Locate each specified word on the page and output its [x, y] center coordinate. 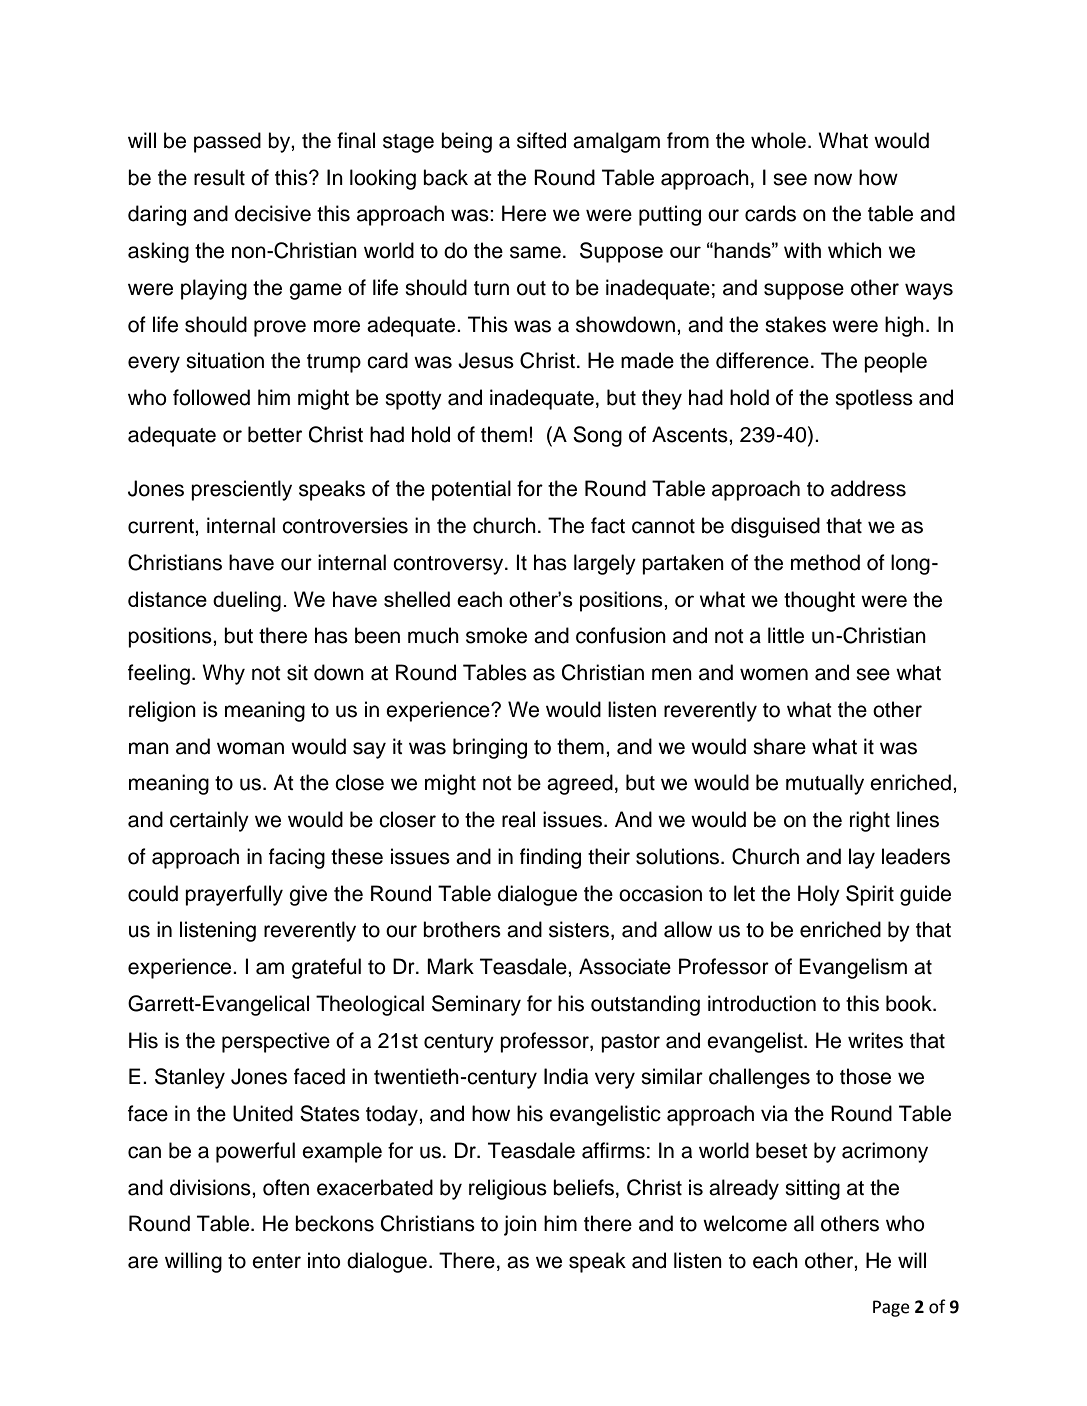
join [520, 1225]
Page [891, 1308]
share [779, 746]
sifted [541, 140]
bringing [490, 748]
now [833, 179]
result [219, 177]
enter [276, 1261]
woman [250, 748]
